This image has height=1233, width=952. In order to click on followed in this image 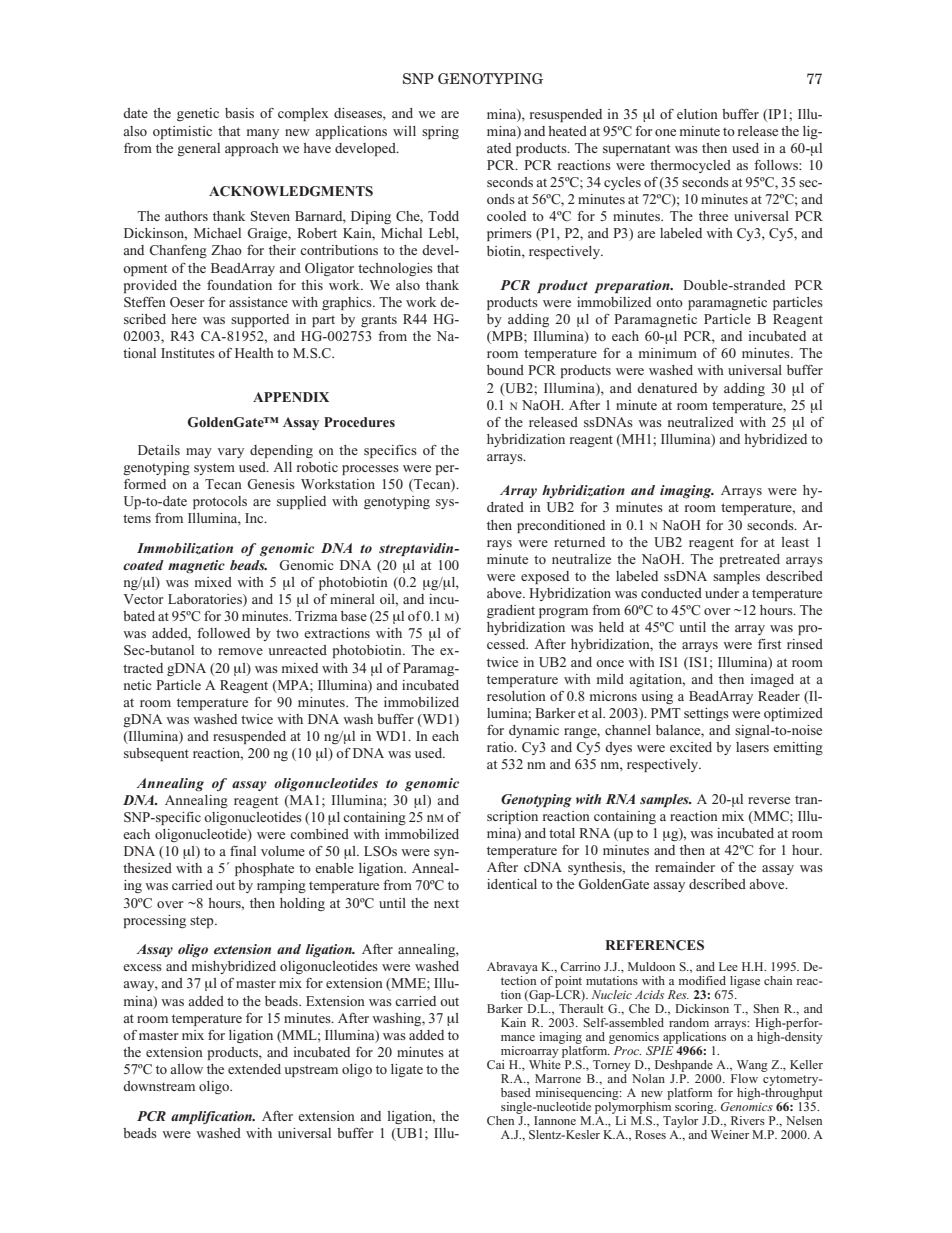, I will do `click(223, 633)`.
